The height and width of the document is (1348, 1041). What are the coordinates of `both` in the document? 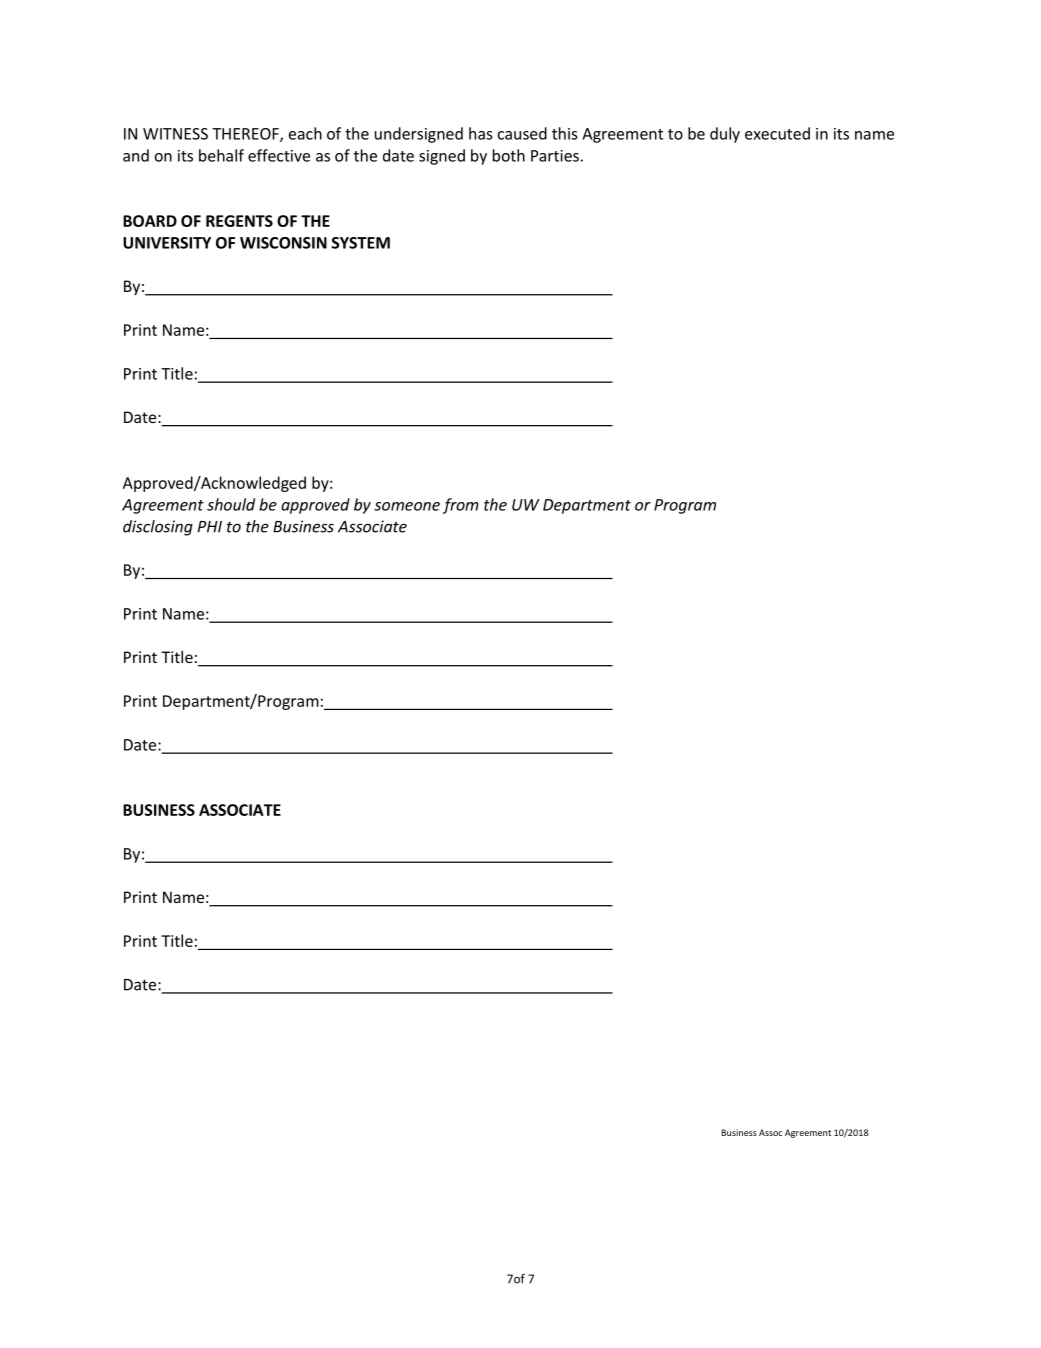 It's located at (509, 155).
